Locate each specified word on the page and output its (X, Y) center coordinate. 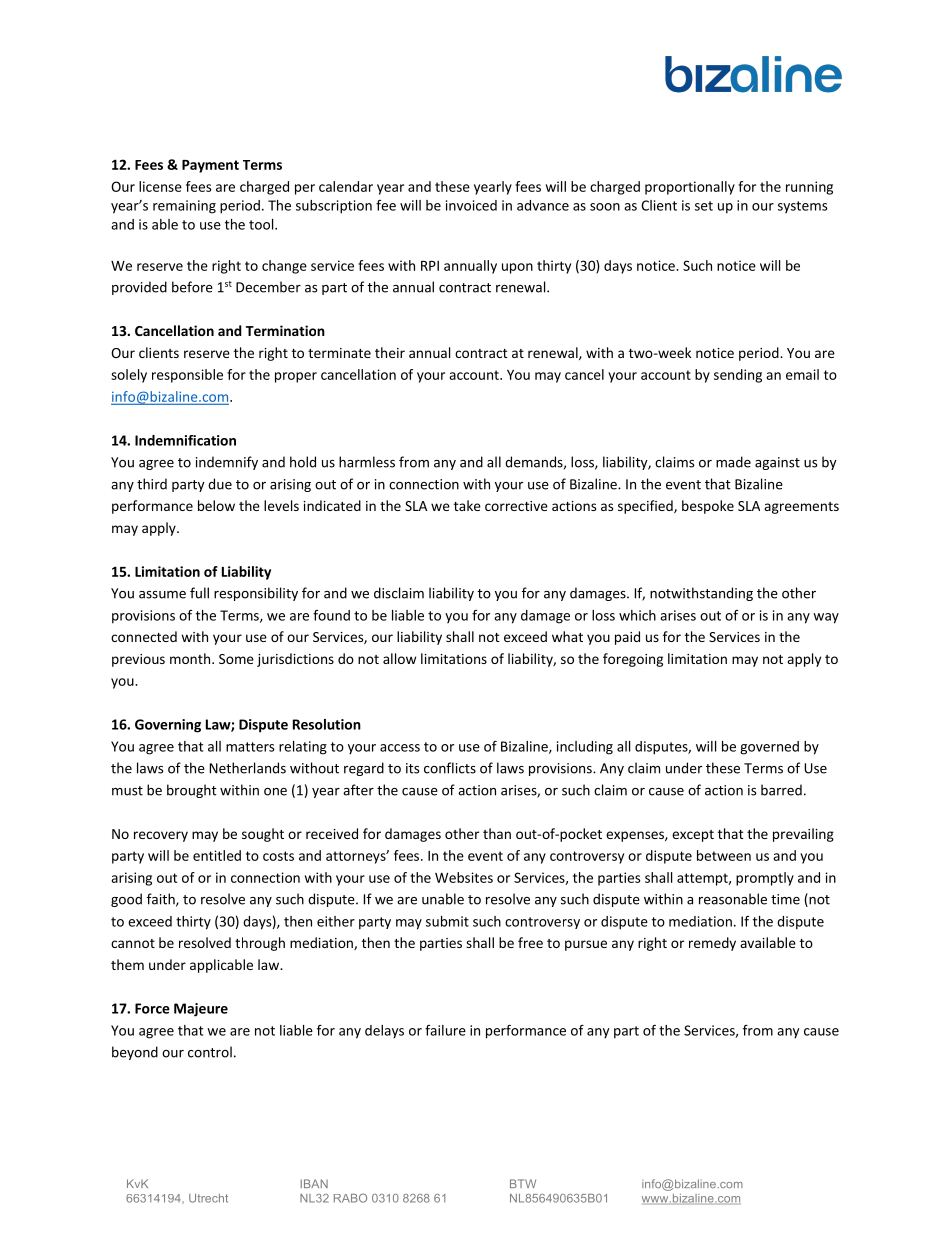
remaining (184, 207)
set (704, 206)
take (467, 505)
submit (447, 921)
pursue (586, 945)
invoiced (471, 205)
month (191, 658)
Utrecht (208, 1198)
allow (399, 658)
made (733, 462)
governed (769, 748)
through (260, 944)
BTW (523, 1183)
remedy (712, 944)
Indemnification (185, 440)
